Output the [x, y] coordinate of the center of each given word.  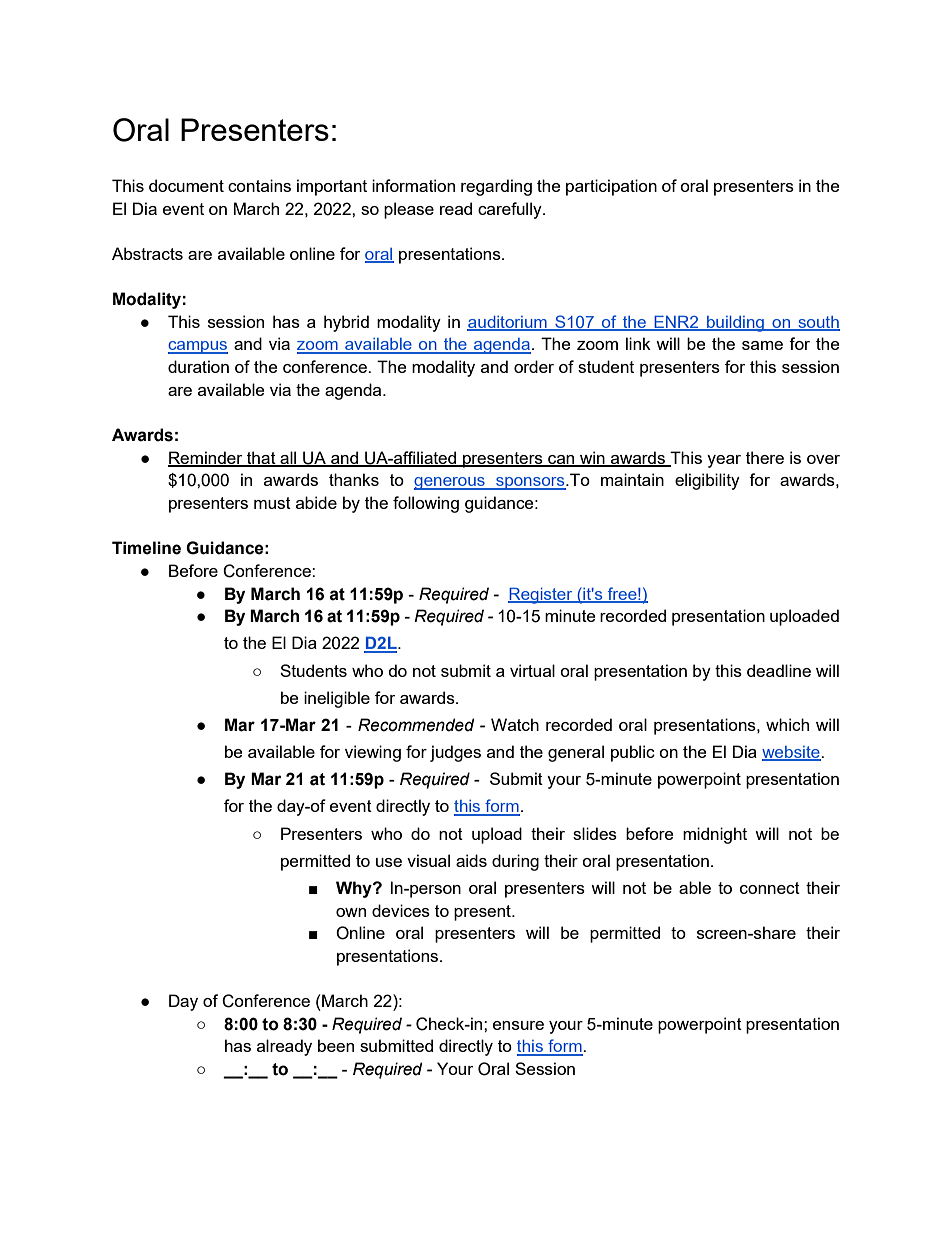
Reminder [206, 458]
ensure [518, 1025]
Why [355, 889]
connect [770, 888]
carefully [511, 210]
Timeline [146, 548]
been [336, 1045]
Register [541, 595]
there [765, 457]
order [534, 366]
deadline [779, 670]
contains [259, 185]
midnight [715, 835]
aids [471, 860]
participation [611, 187]
